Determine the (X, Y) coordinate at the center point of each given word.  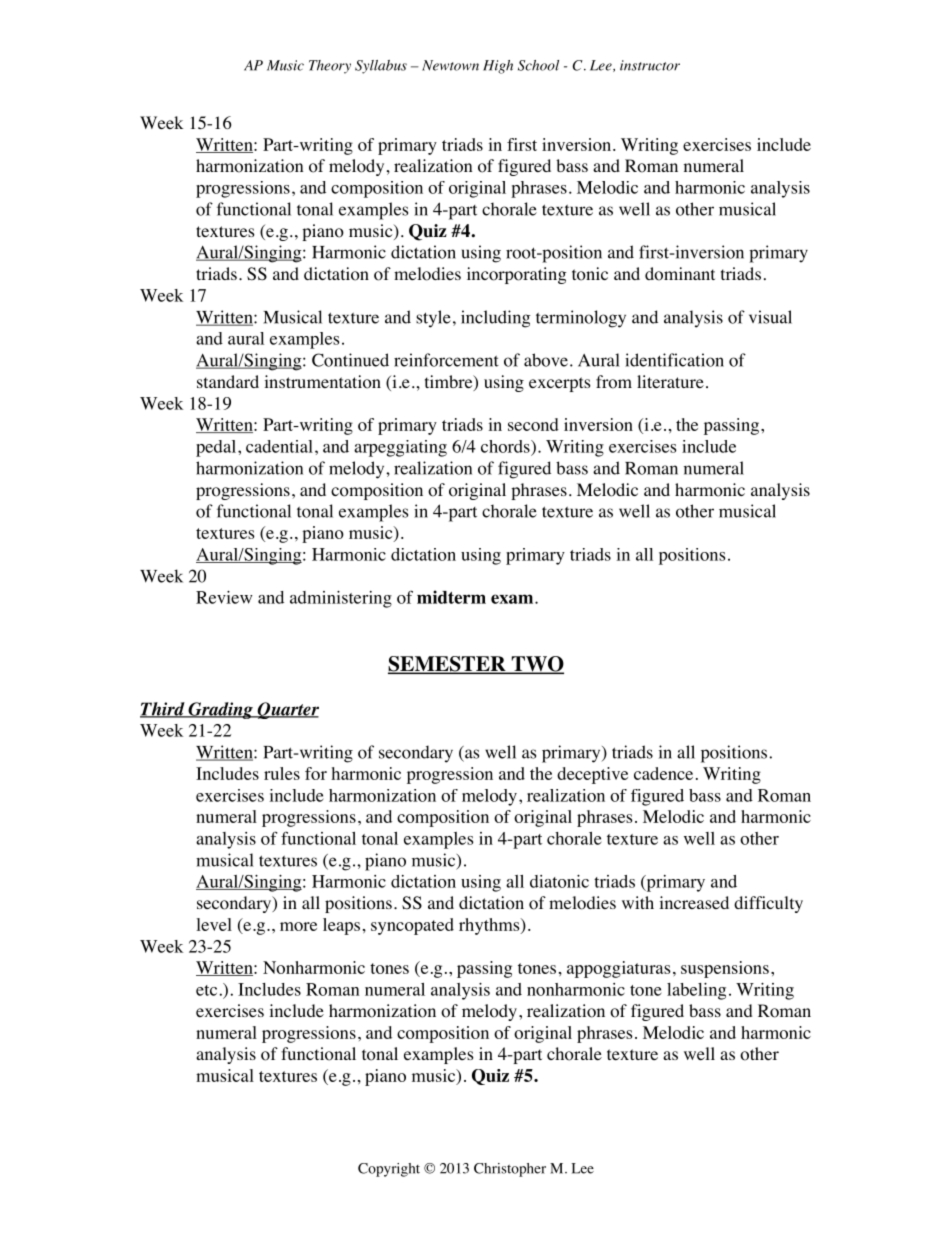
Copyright (389, 1170)
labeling (696, 991)
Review (224, 597)
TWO (536, 665)
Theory (330, 67)
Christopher (510, 1170)
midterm (451, 597)
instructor (650, 65)
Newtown (450, 65)
